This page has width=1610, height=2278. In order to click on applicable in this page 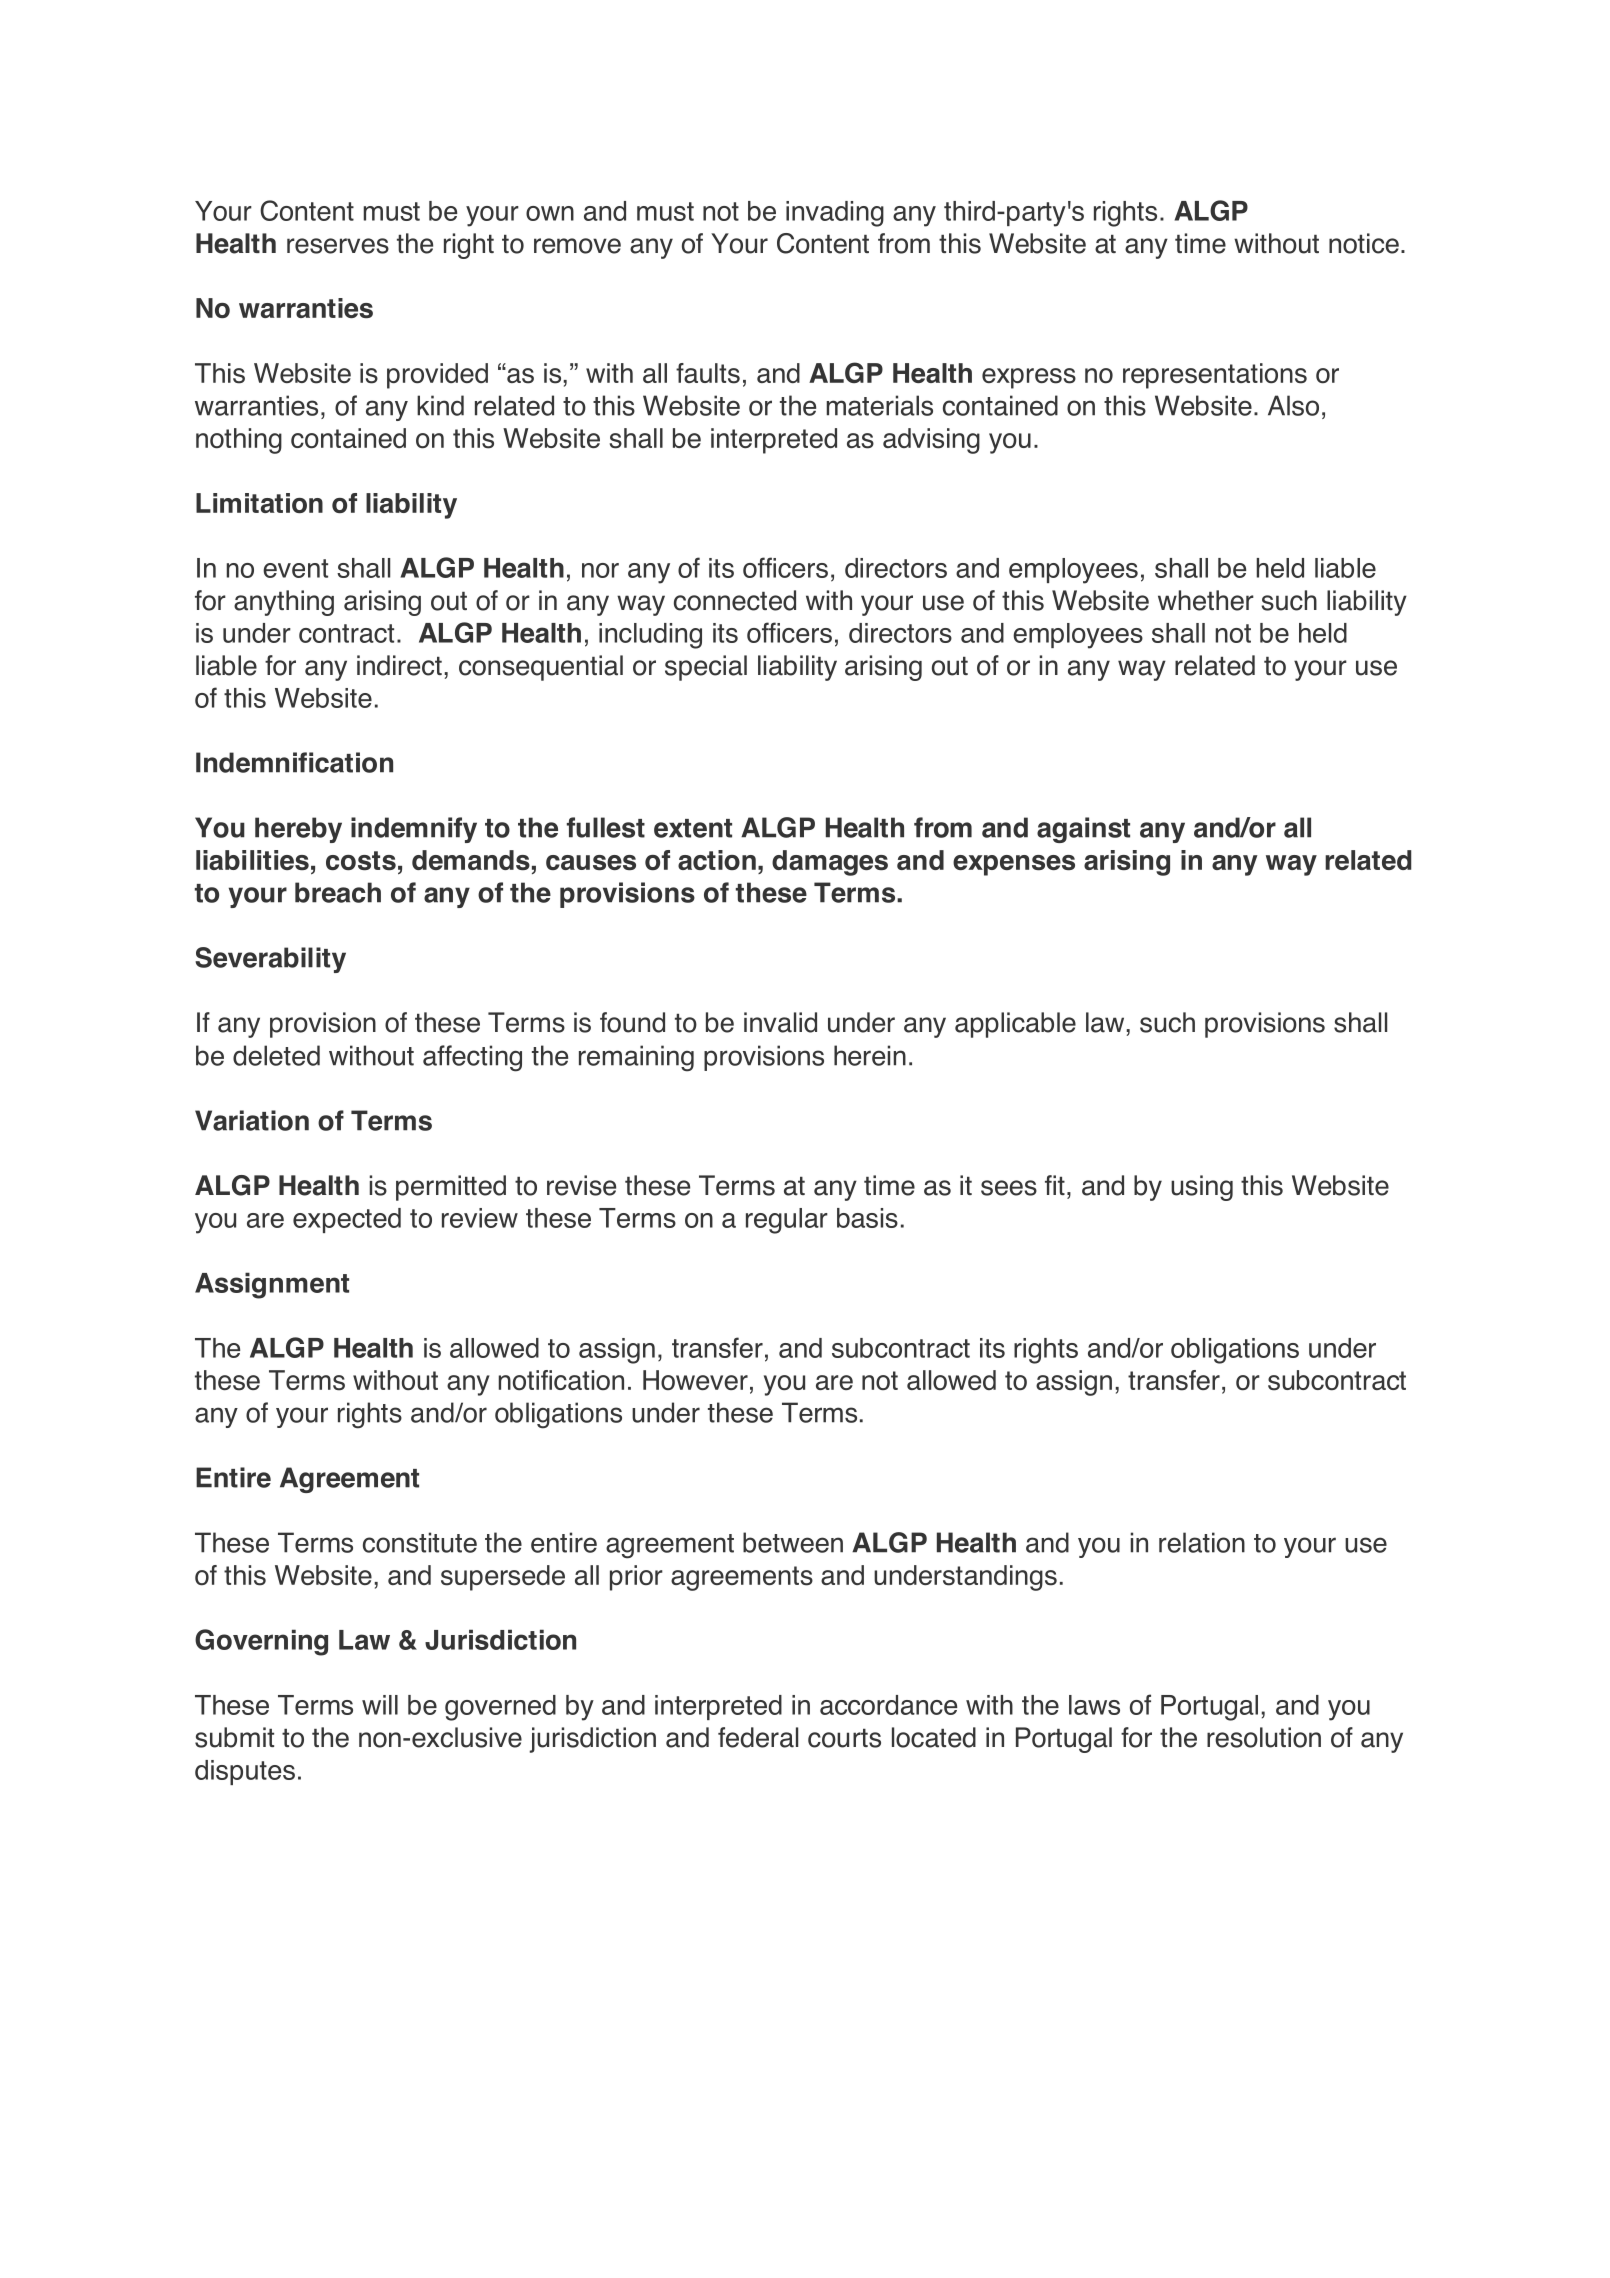, I will do `click(1015, 1025)`.
